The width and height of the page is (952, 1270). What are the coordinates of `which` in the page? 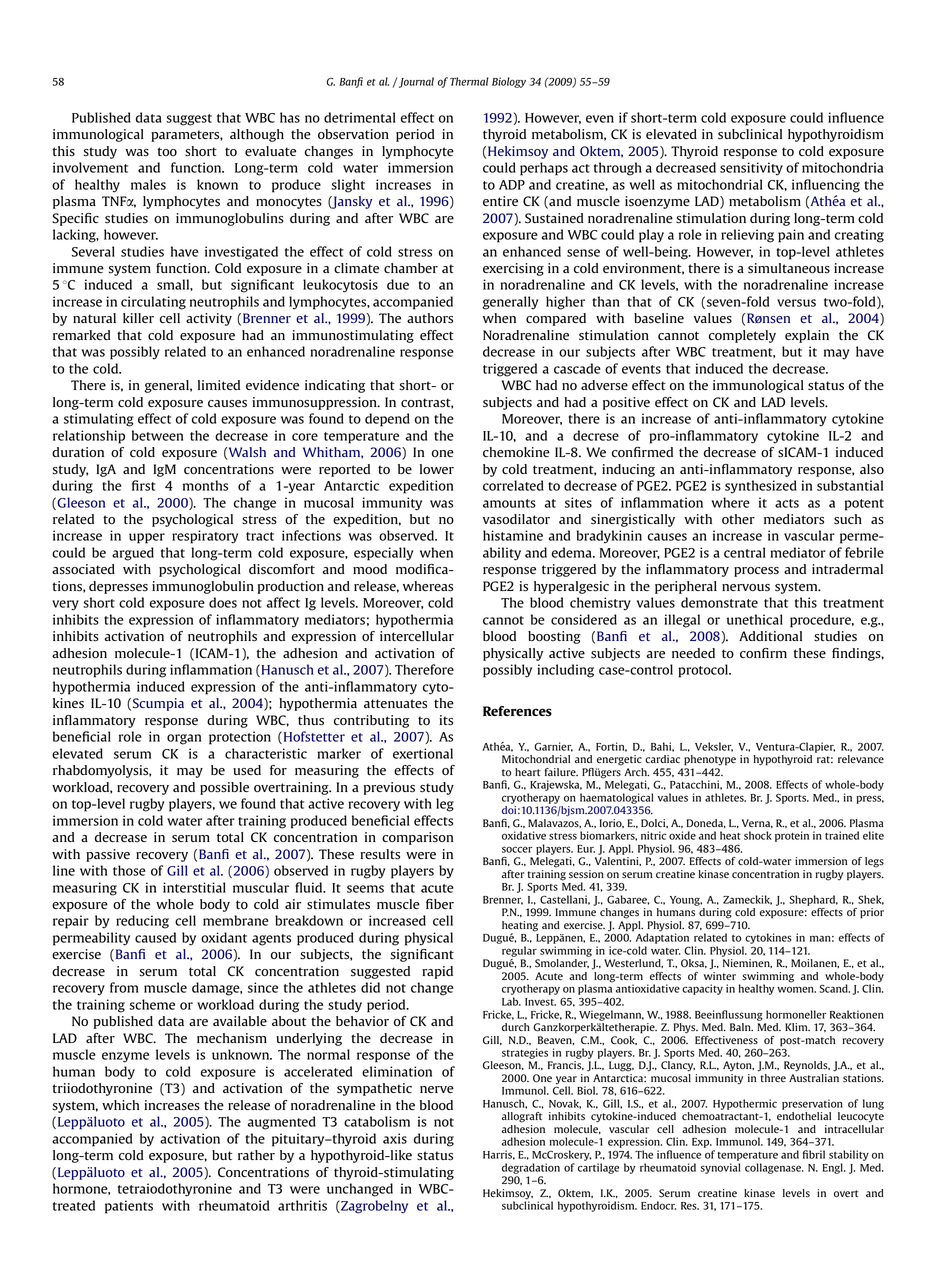 It's located at (120, 1105).
